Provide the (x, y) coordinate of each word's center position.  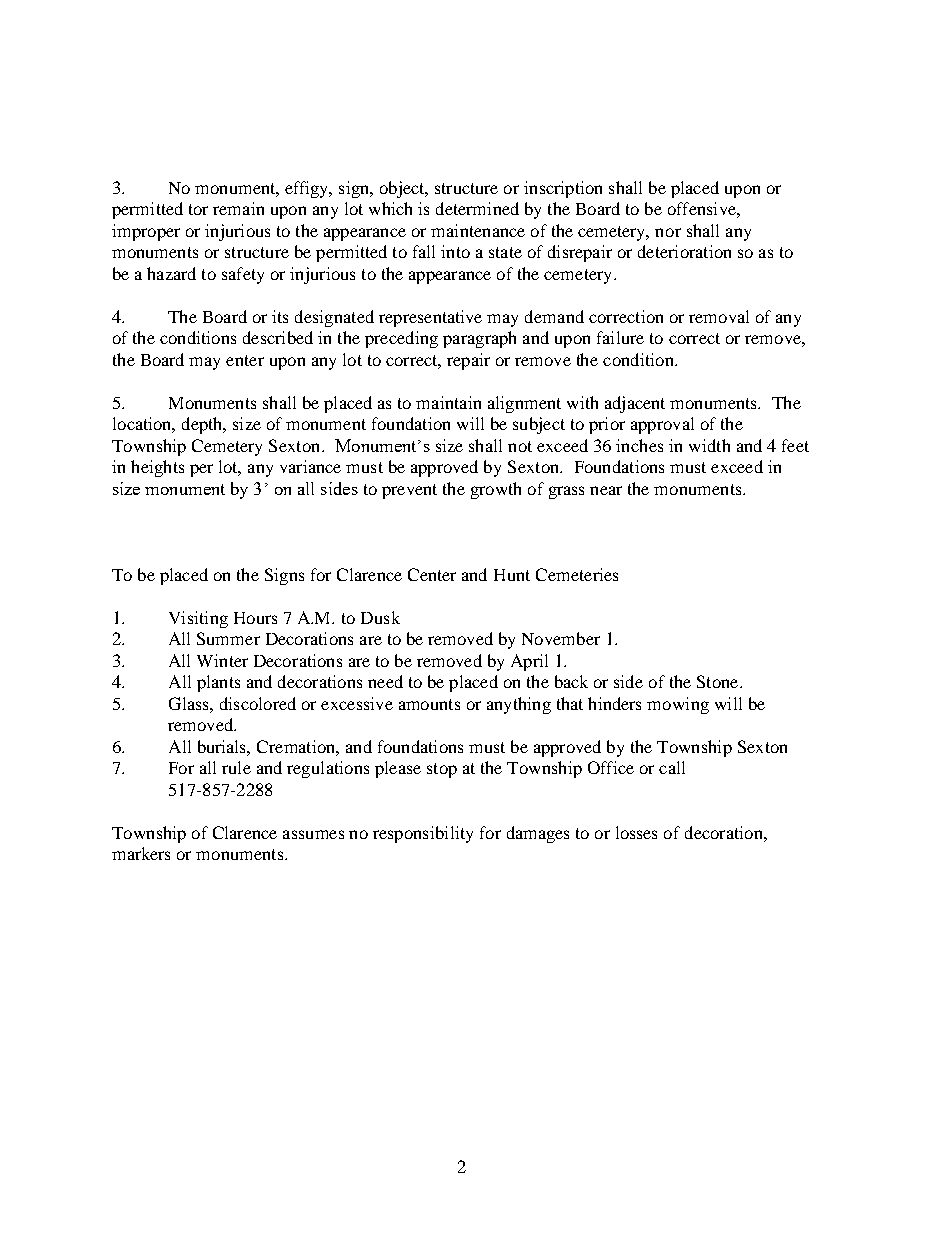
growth (496, 490)
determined (477, 208)
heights (157, 468)
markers (141, 853)
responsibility (423, 834)
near (606, 490)
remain (238, 208)
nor (668, 232)
